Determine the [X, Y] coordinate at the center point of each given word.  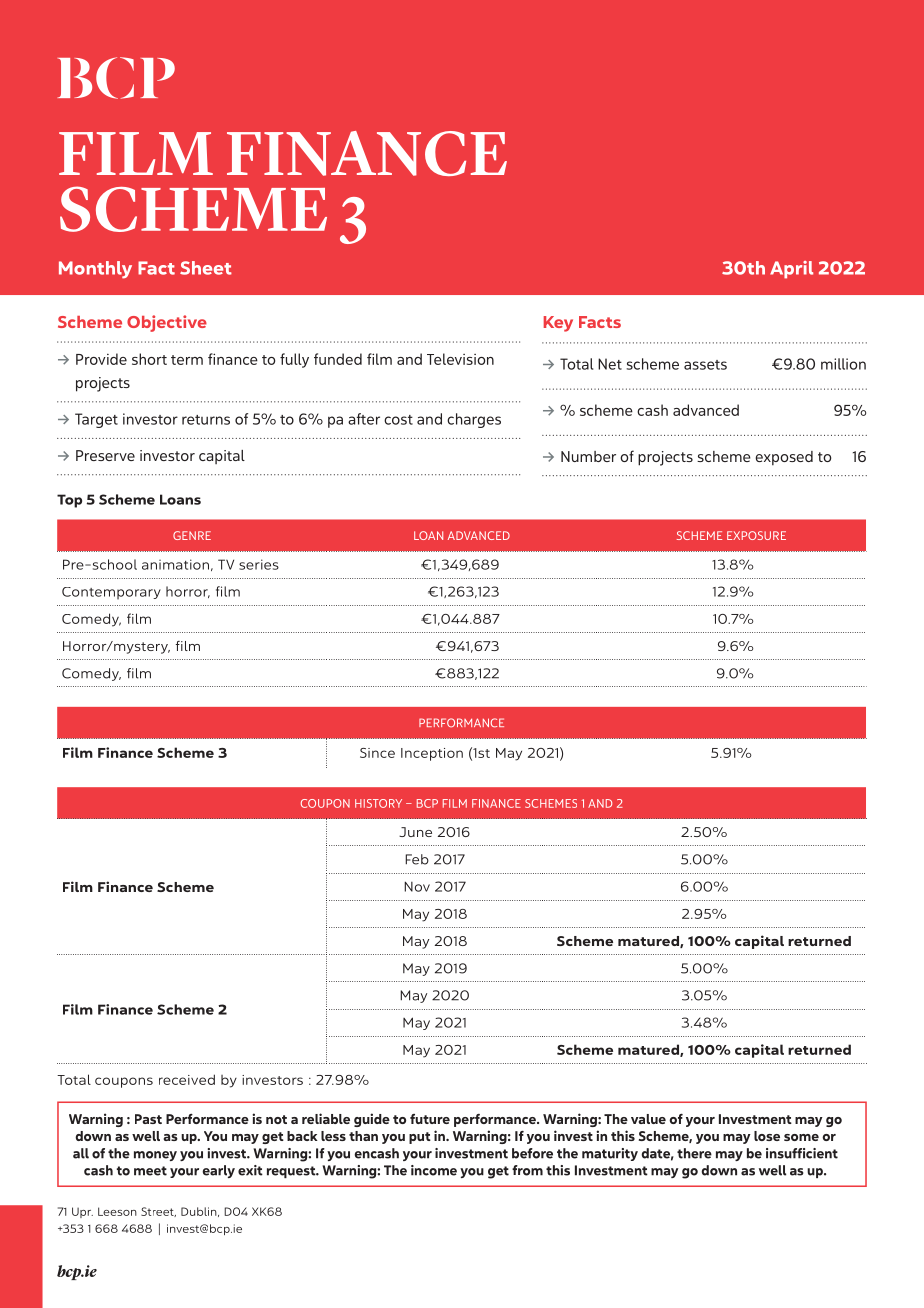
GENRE [192, 535]
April [791, 270]
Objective [167, 323]
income [434, 1170]
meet [150, 1171]
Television [460, 359]
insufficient [802, 1153]
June [415, 832]
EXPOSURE [756, 535]
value [648, 1119]
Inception [432, 754]
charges [474, 420]
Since [377, 753]
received [187, 1079]
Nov [417, 886]
